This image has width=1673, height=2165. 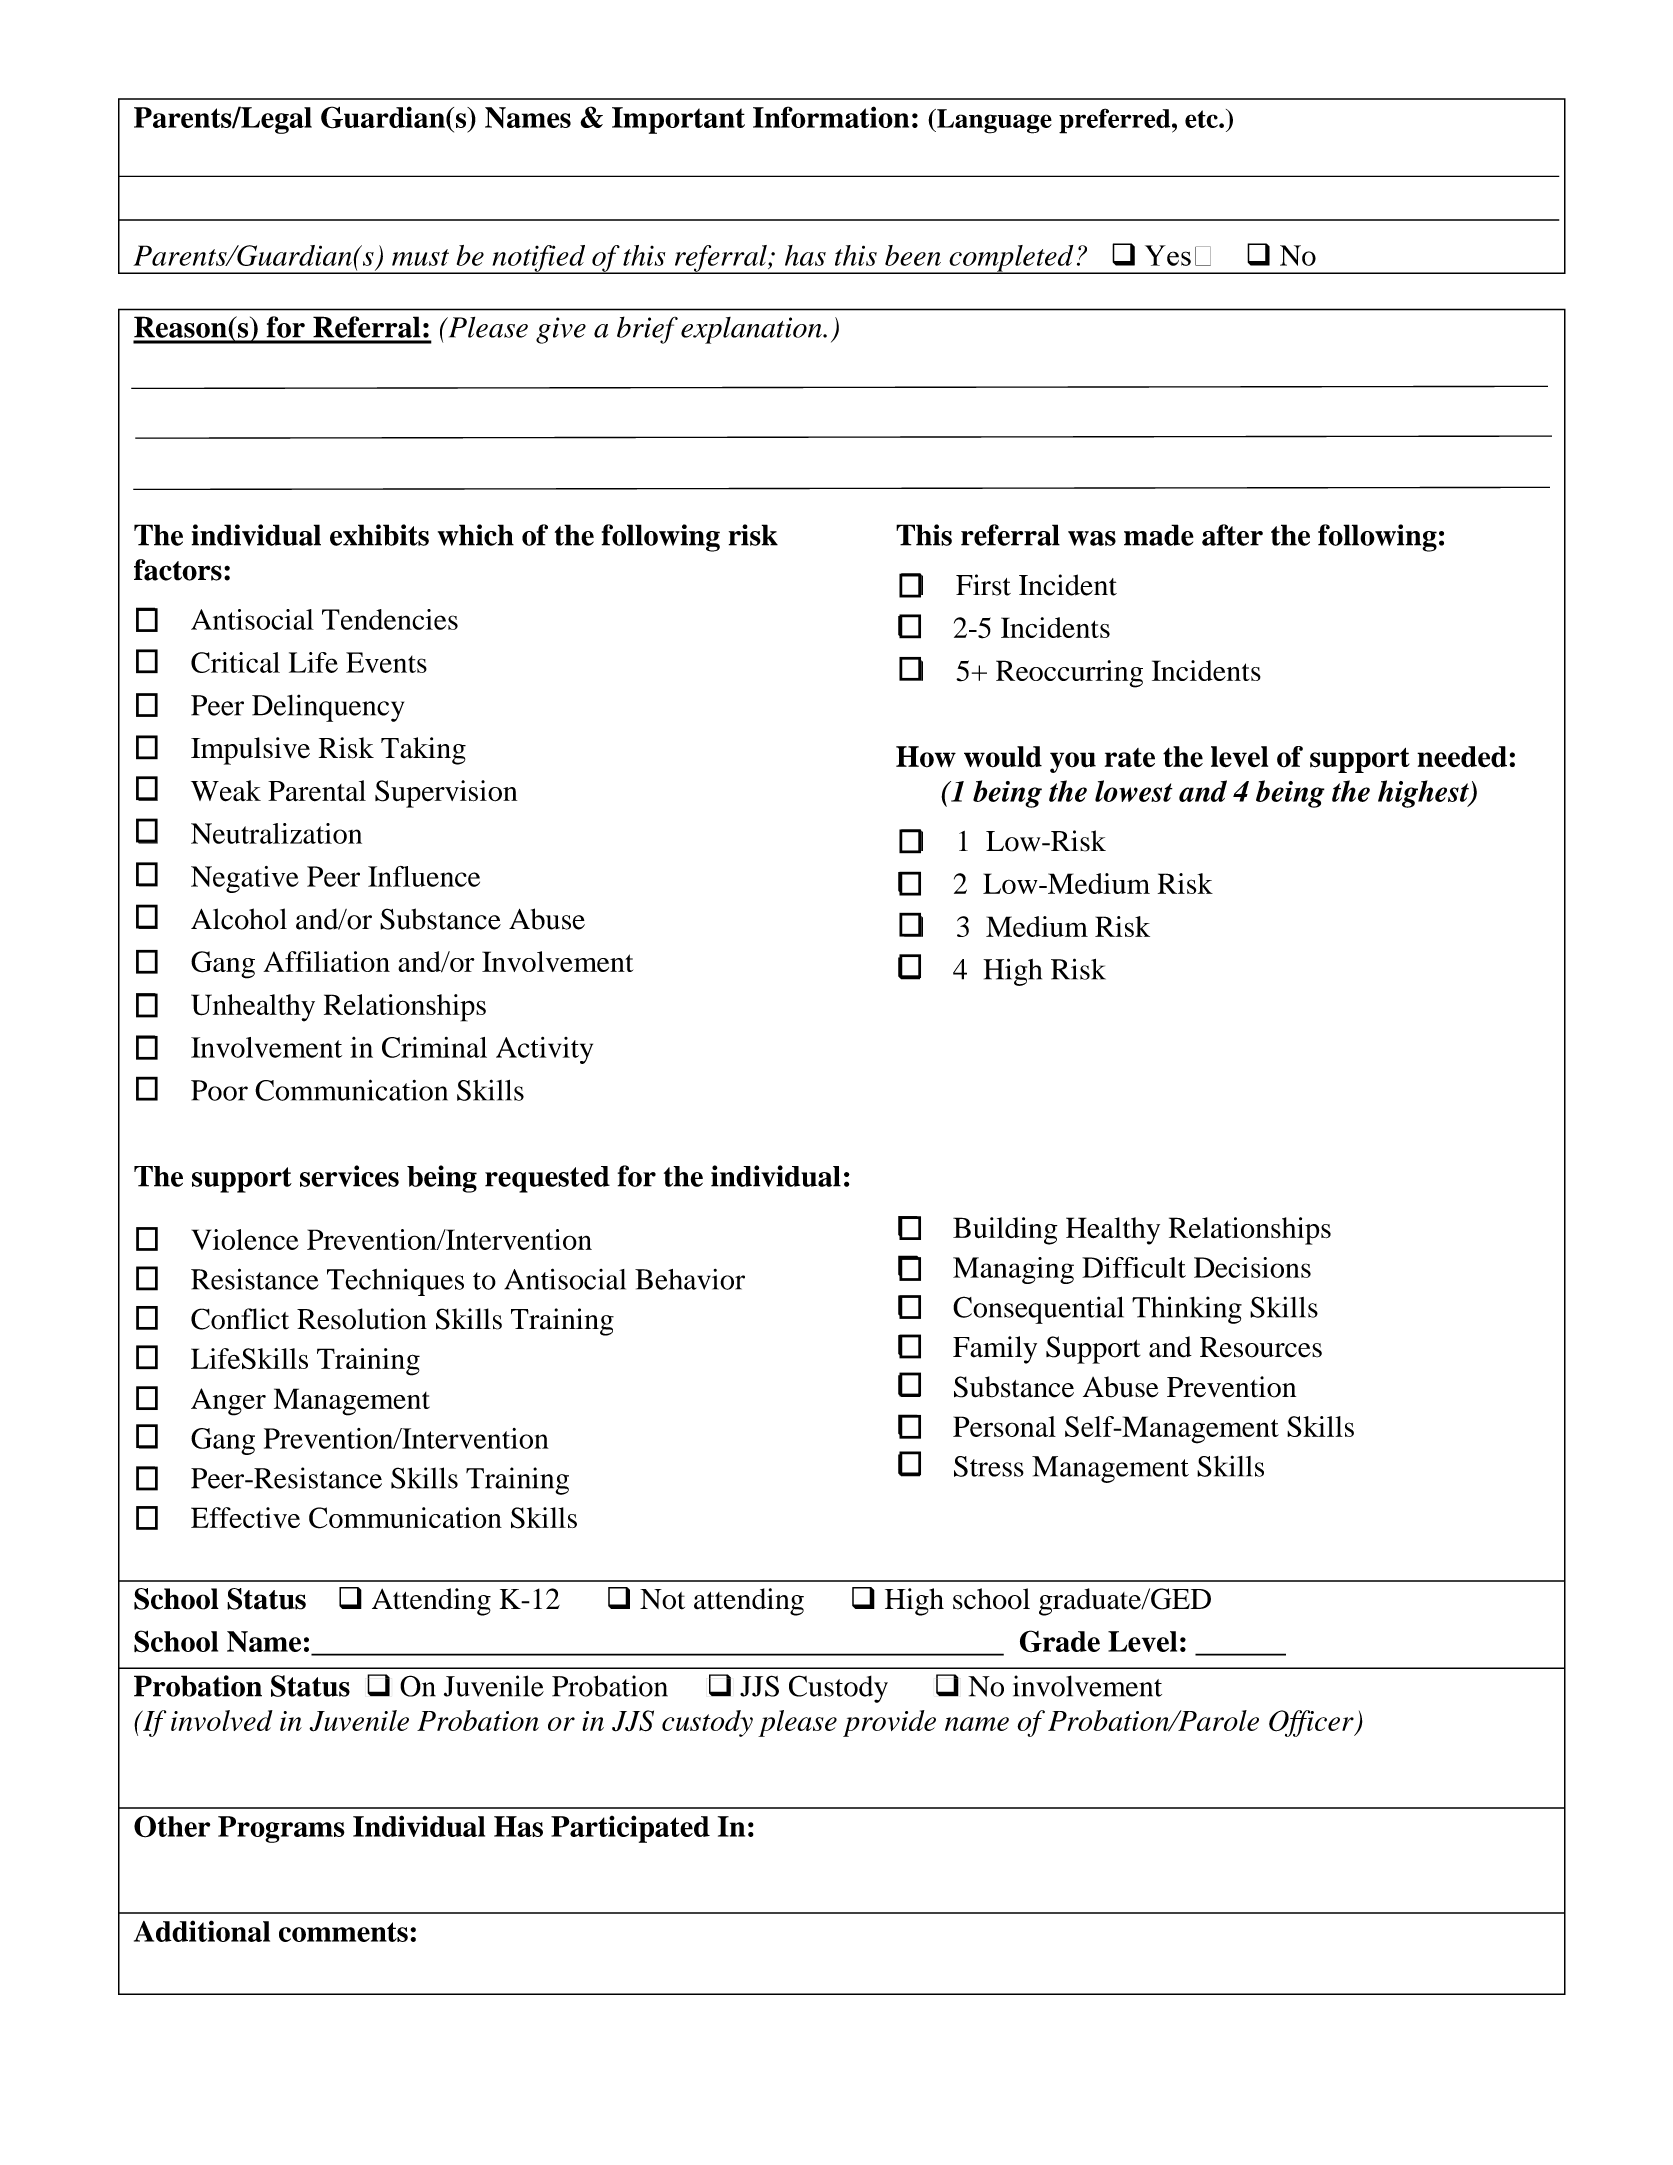 What do you see at coordinates (420, 257) in the image?
I see `must` at bounding box center [420, 257].
